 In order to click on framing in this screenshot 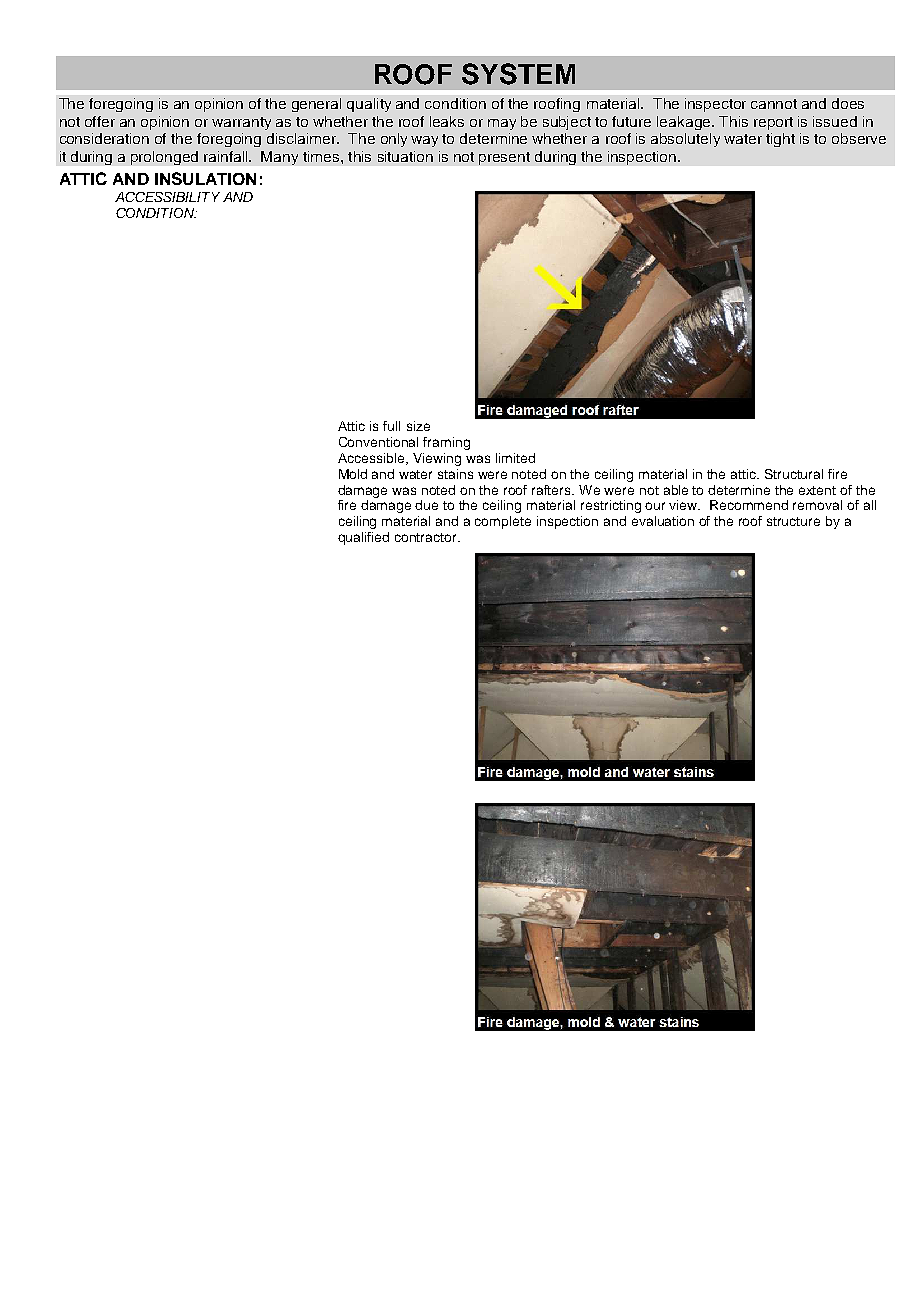, I will do `click(446, 443)`.
